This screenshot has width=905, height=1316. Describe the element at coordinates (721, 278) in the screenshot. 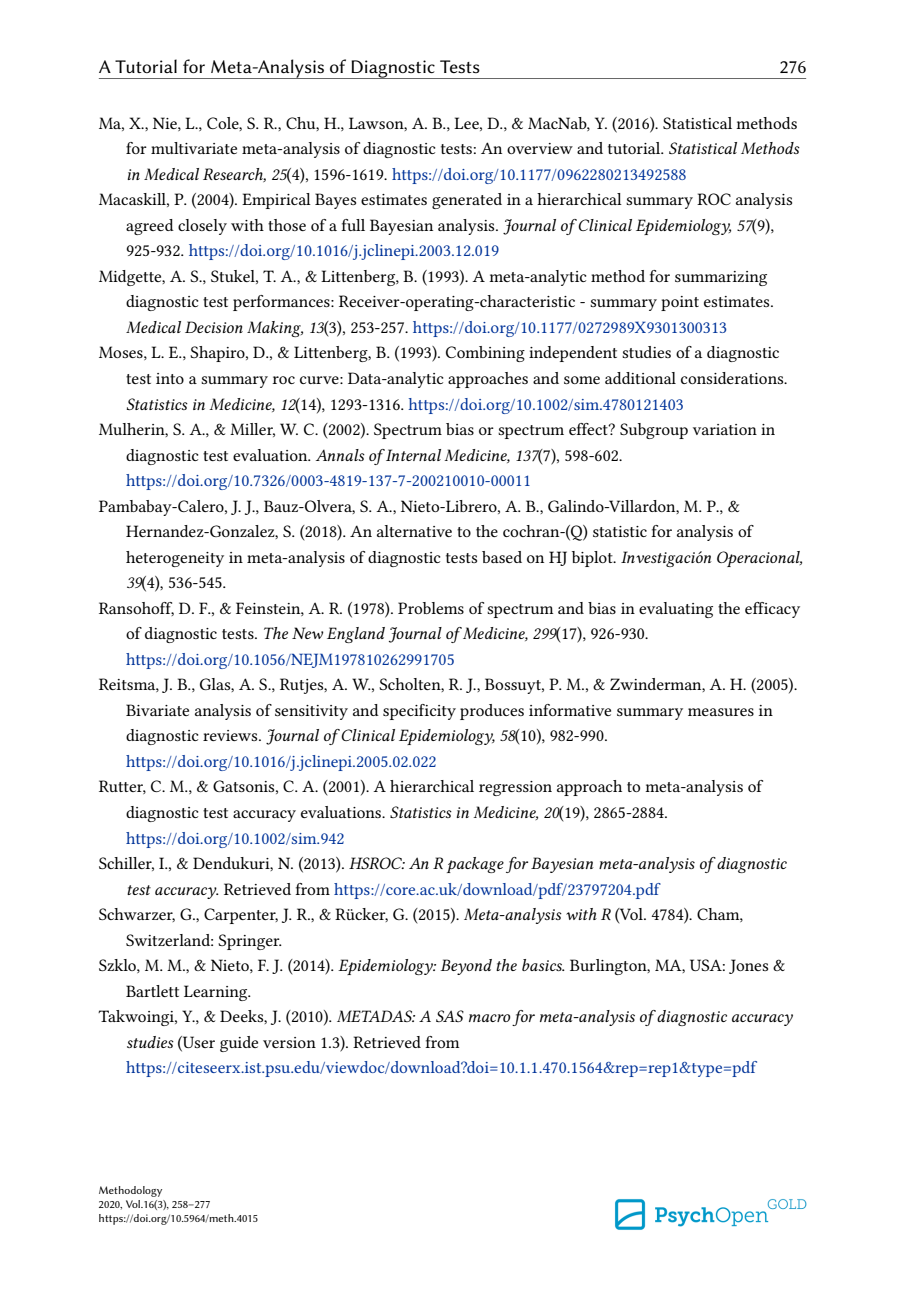

I see `summarizing` at that location.
